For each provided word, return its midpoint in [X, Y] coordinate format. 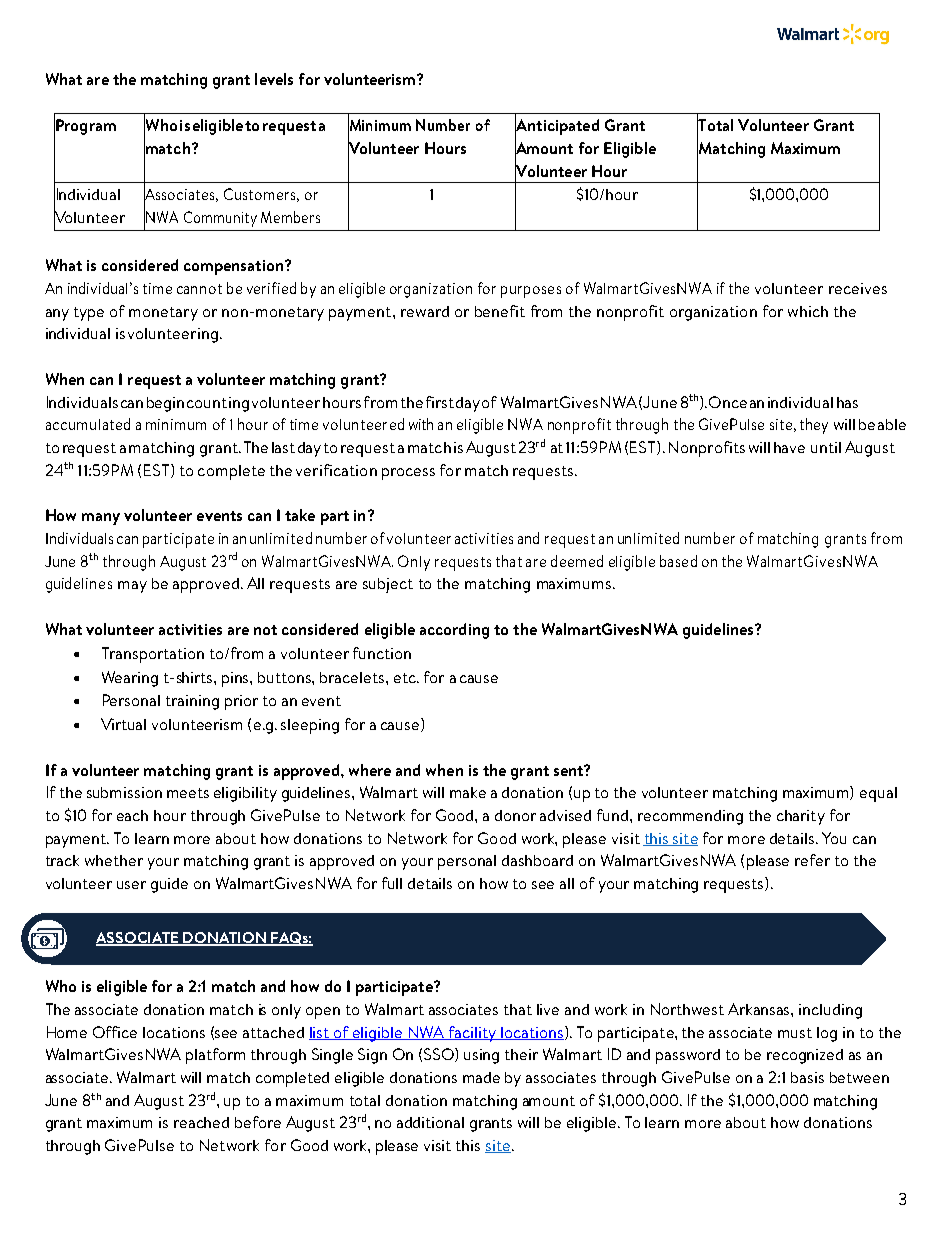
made [481, 1077]
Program [85, 127]
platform [215, 1056]
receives [858, 288]
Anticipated [557, 127]
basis [807, 1077]
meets [188, 793]
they [814, 426]
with [421, 424]
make [468, 792]
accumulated [88, 424]
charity [801, 817]
